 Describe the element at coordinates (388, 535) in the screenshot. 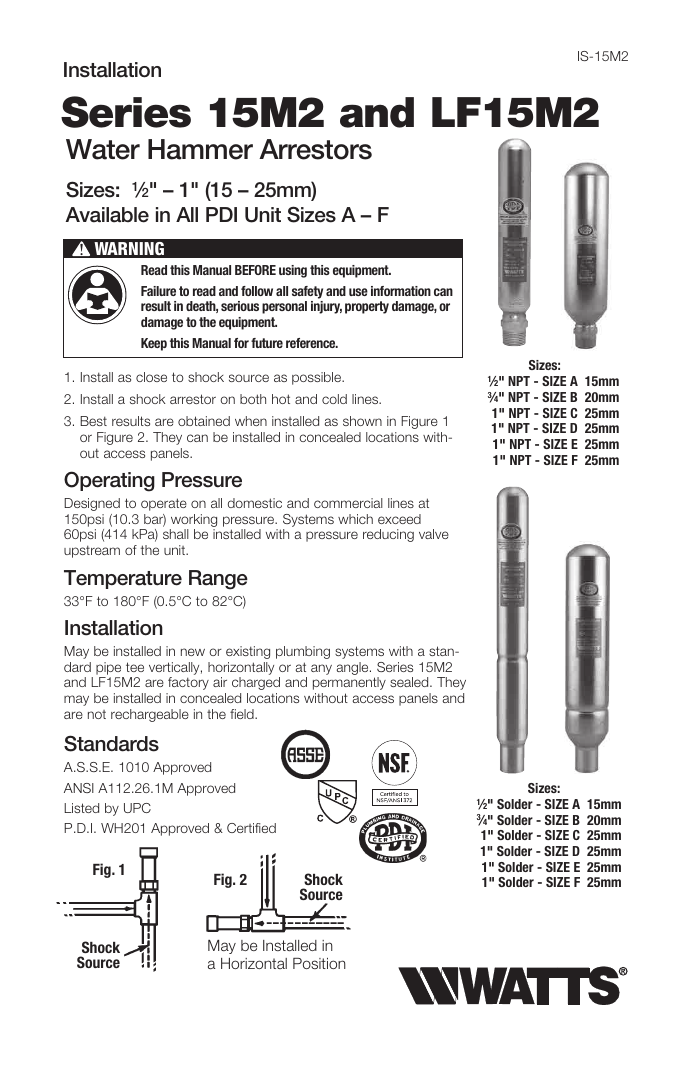

I see `reducing` at that location.
